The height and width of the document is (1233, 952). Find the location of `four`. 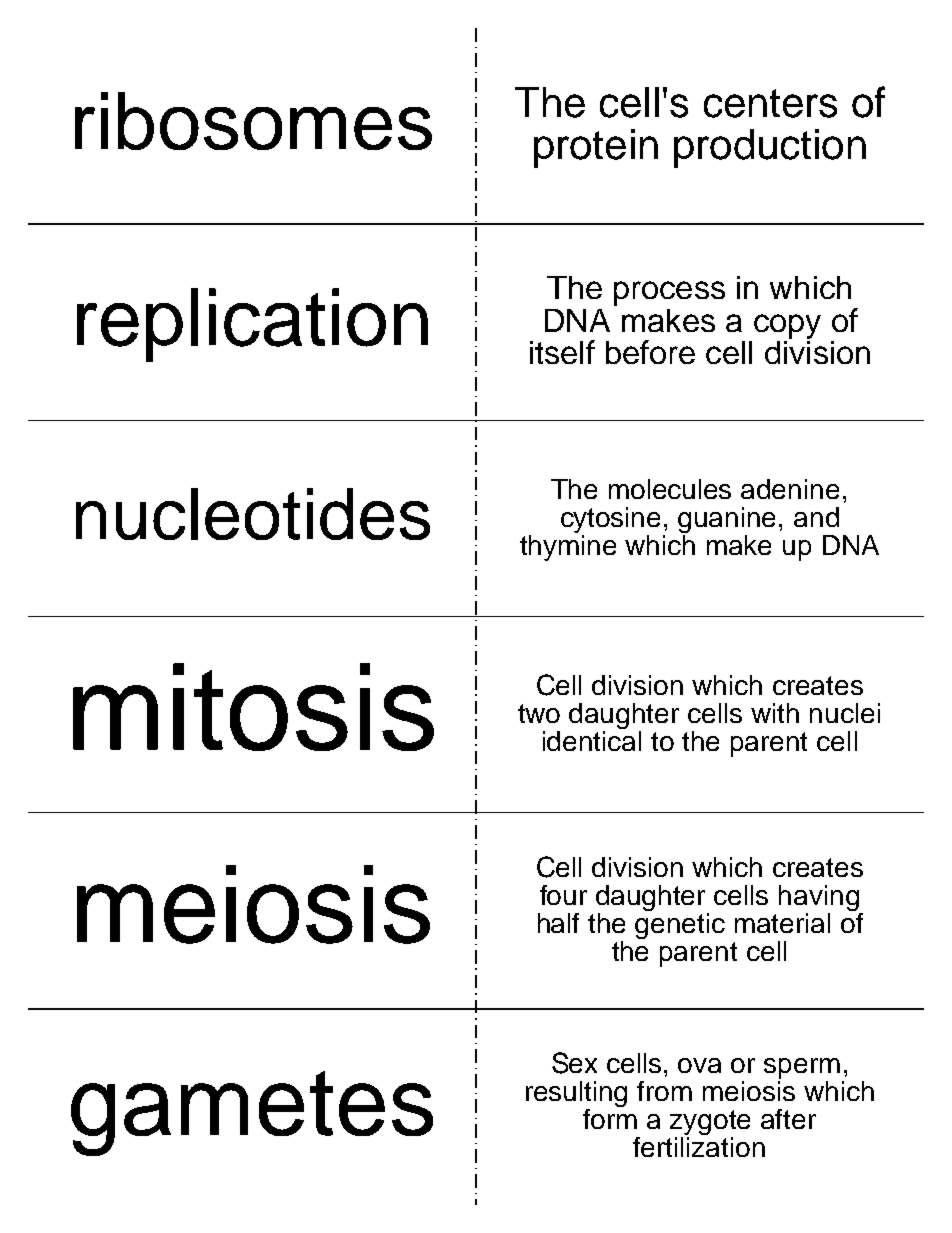

four is located at coordinates (563, 895).
